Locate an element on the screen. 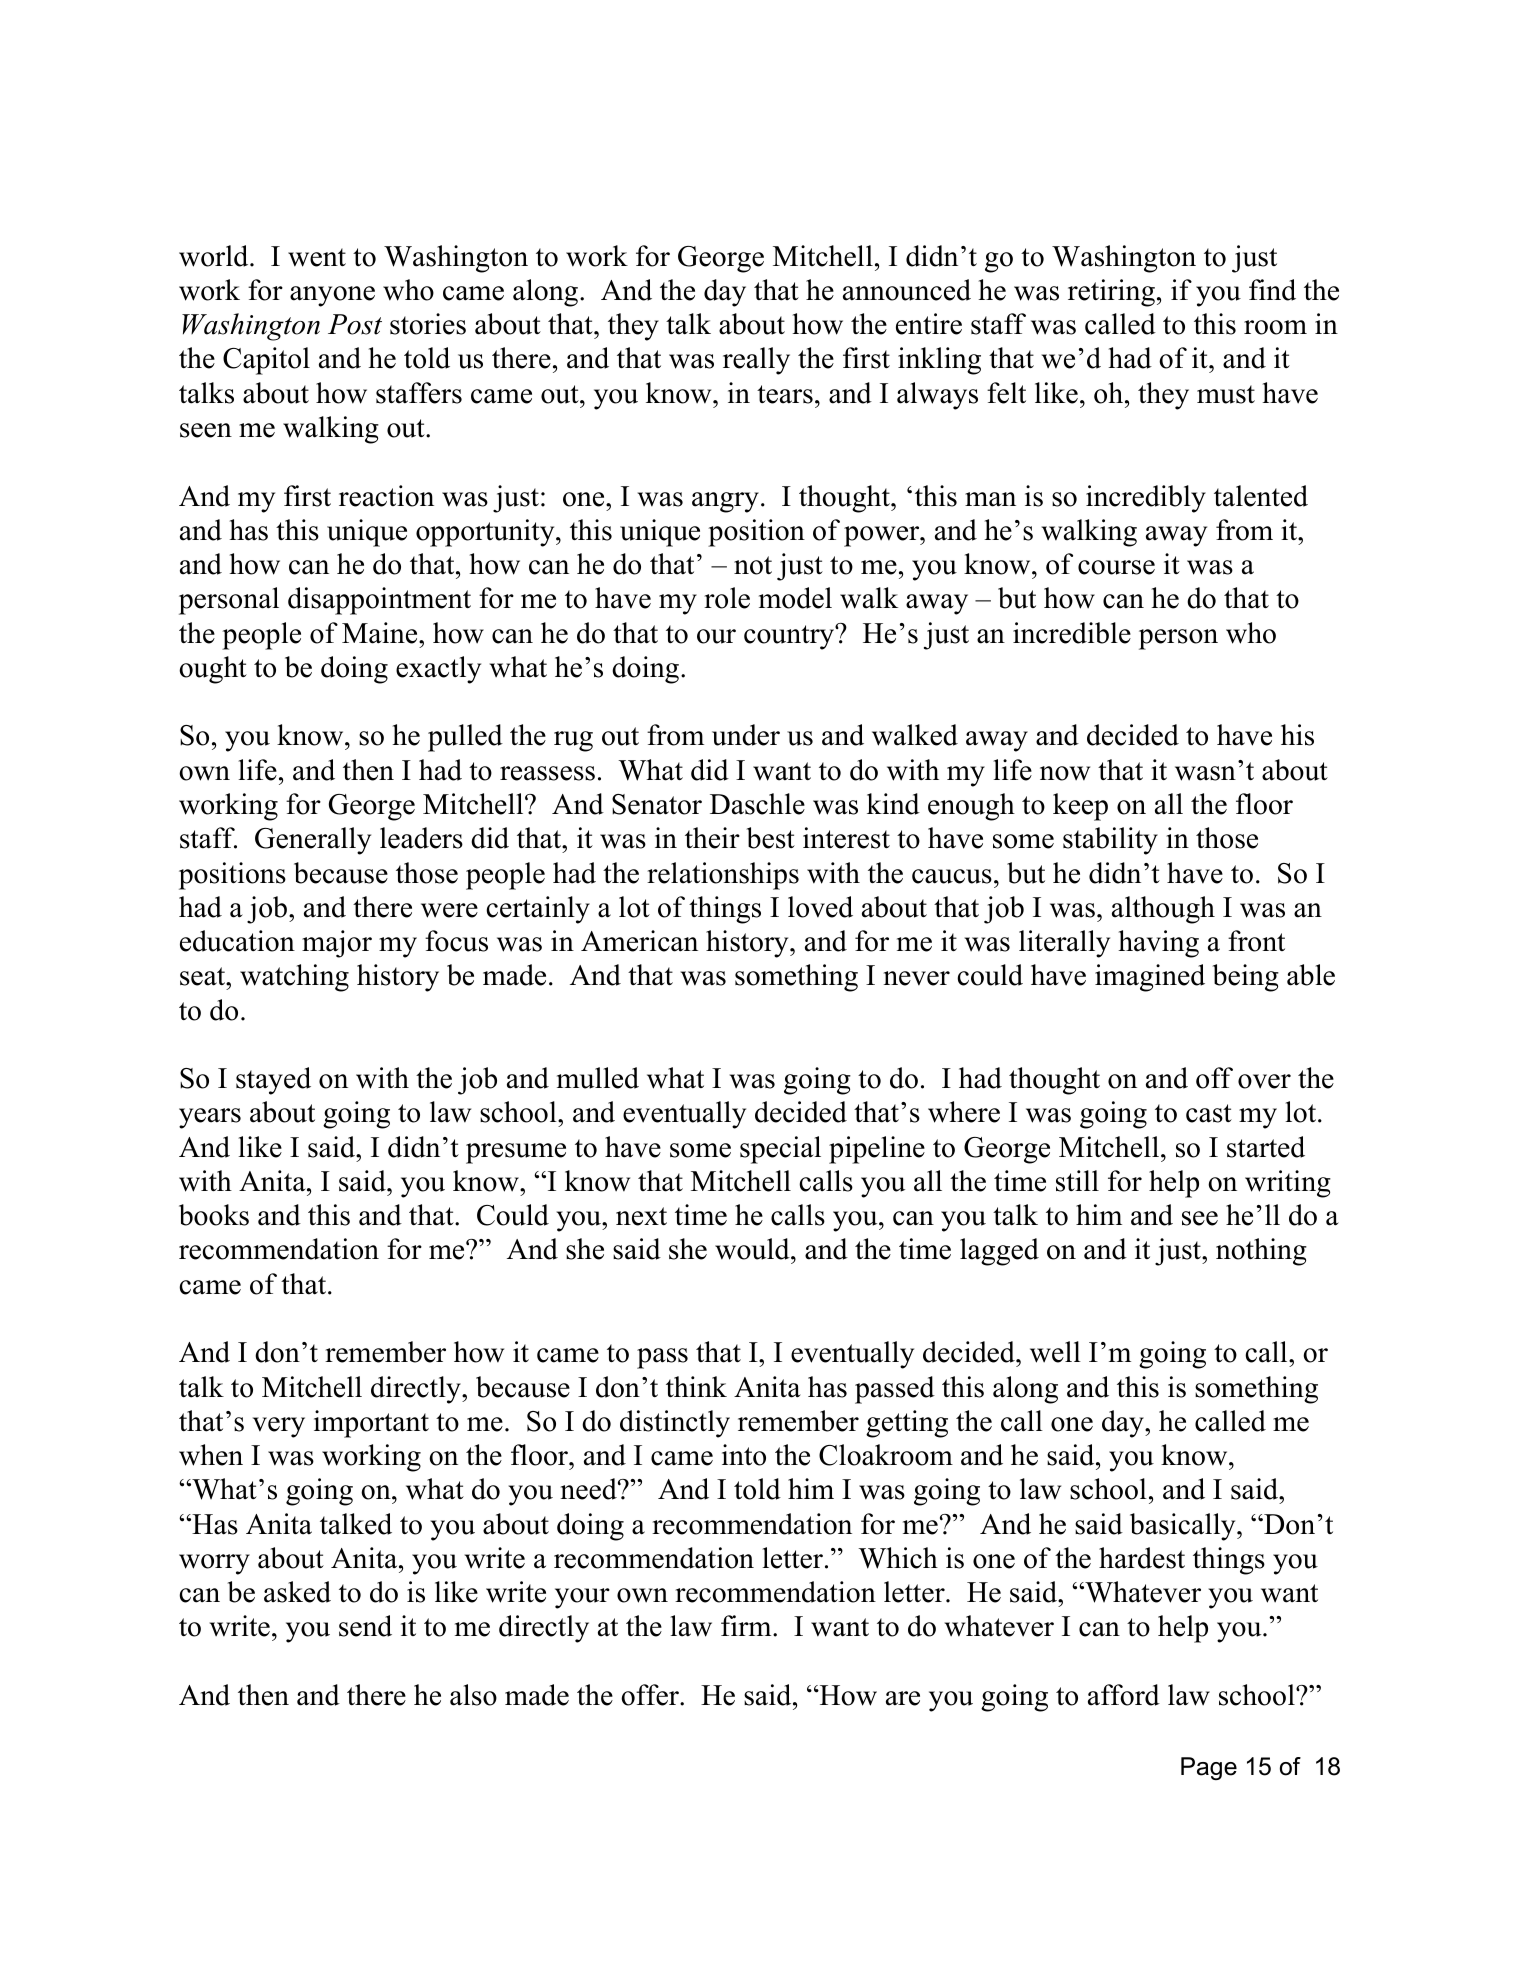 Image resolution: width=1520 pixels, height=1967 pixels. American is located at coordinates (639, 941).
